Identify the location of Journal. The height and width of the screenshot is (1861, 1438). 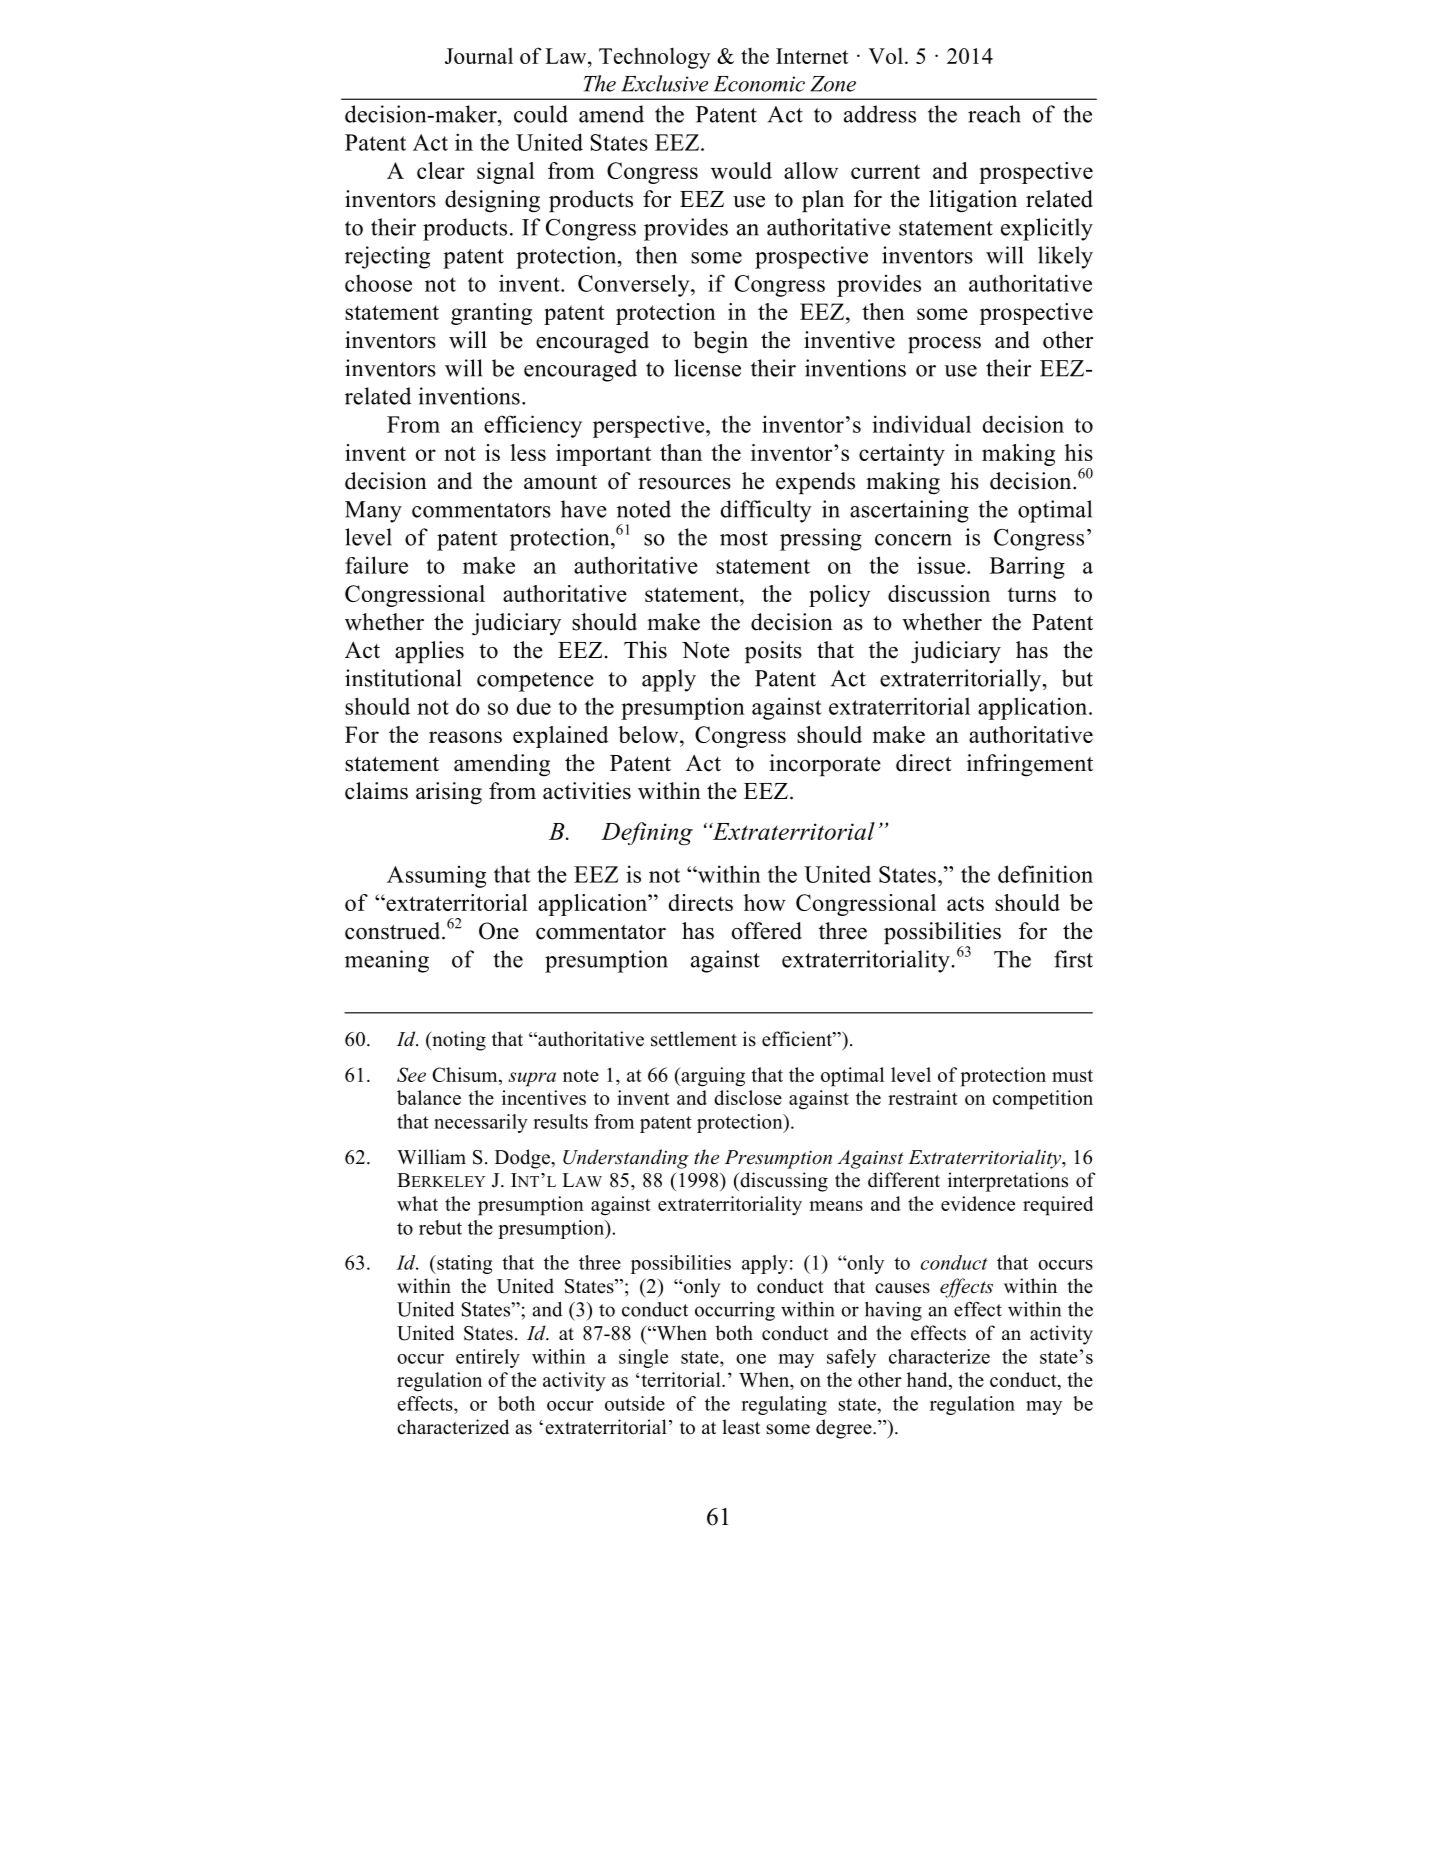
(479, 56).
